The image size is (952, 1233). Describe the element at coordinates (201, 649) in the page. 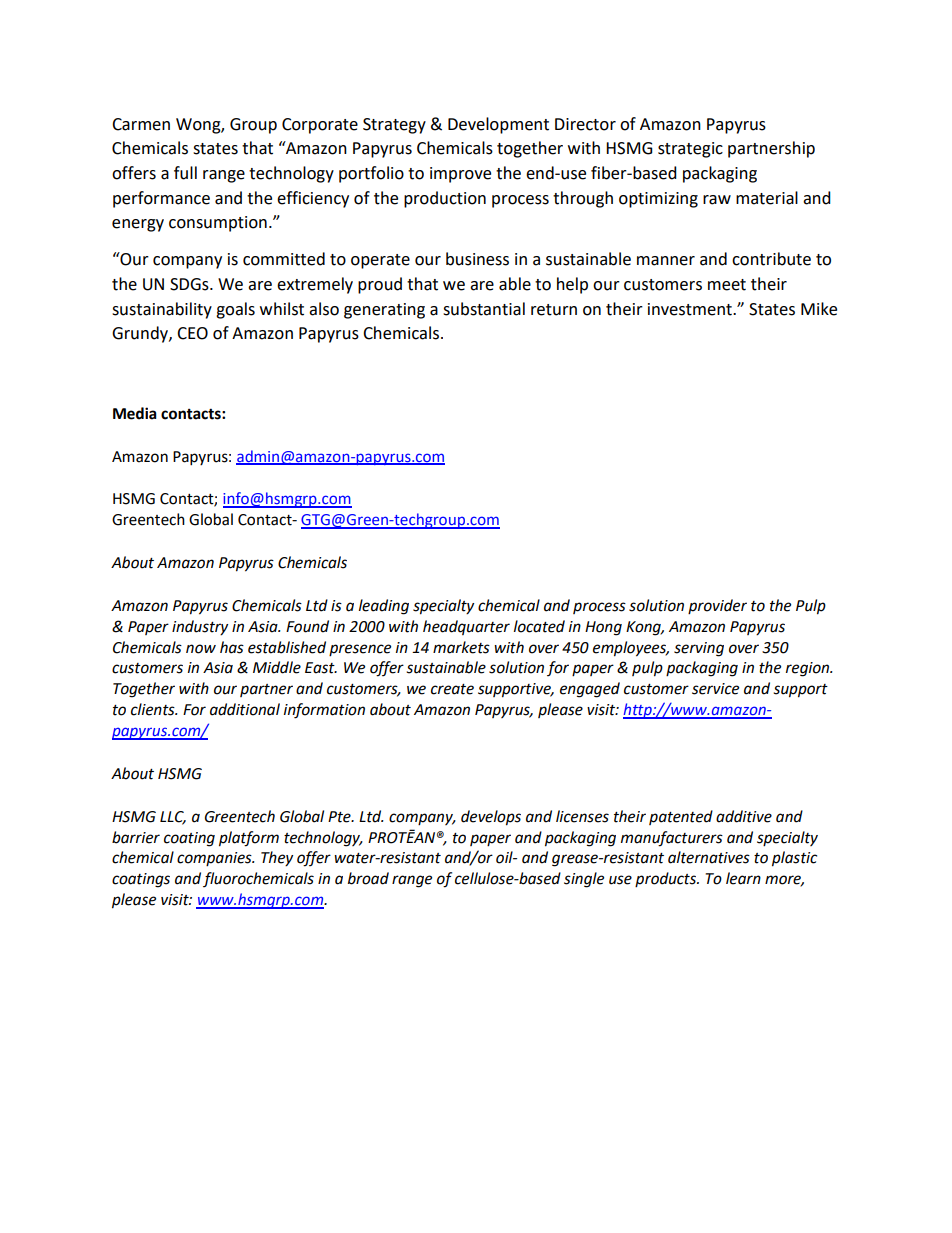

I see `now` at that location.
